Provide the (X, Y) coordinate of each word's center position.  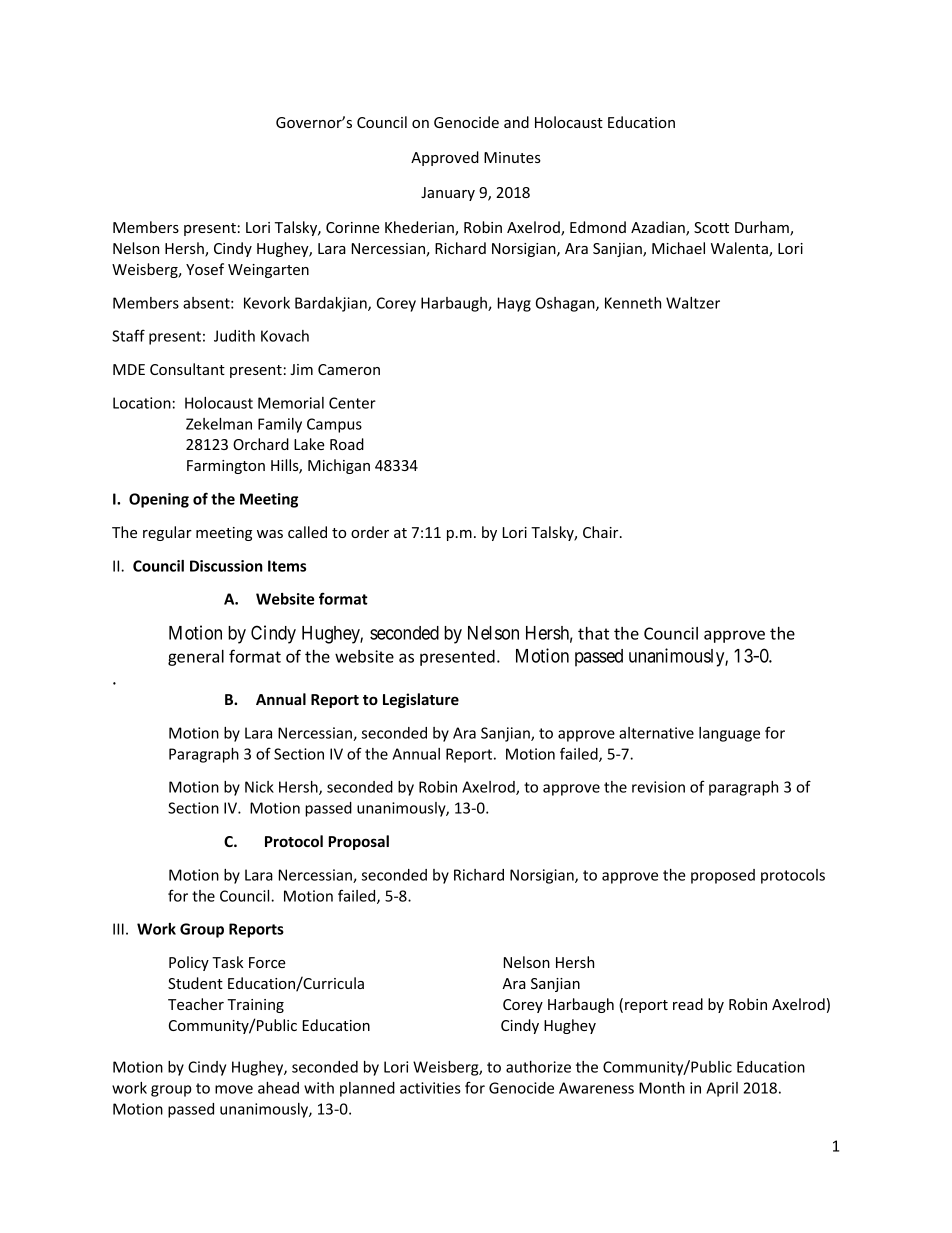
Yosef (205, 269)
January (448, 194)
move (234, 1089)
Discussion (226, 566)
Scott (711, 227)
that (593, 633)
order (370, 532)
